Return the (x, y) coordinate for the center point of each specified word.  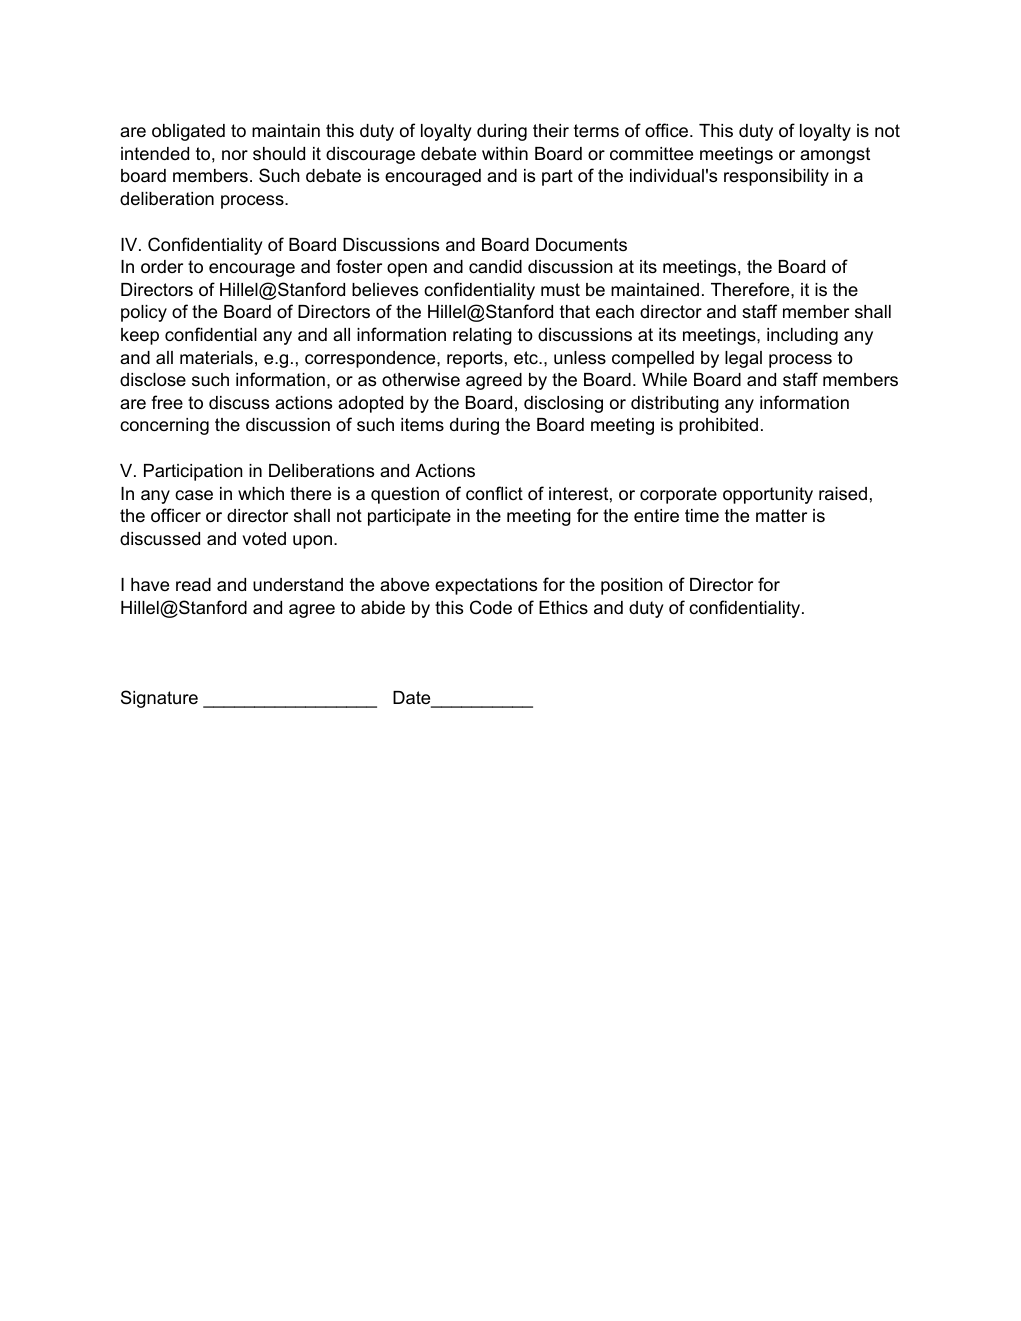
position (631, 586)
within (505, 153)
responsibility (776, 177)
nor (235, 155)
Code (491, 607)
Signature (159, 699)
